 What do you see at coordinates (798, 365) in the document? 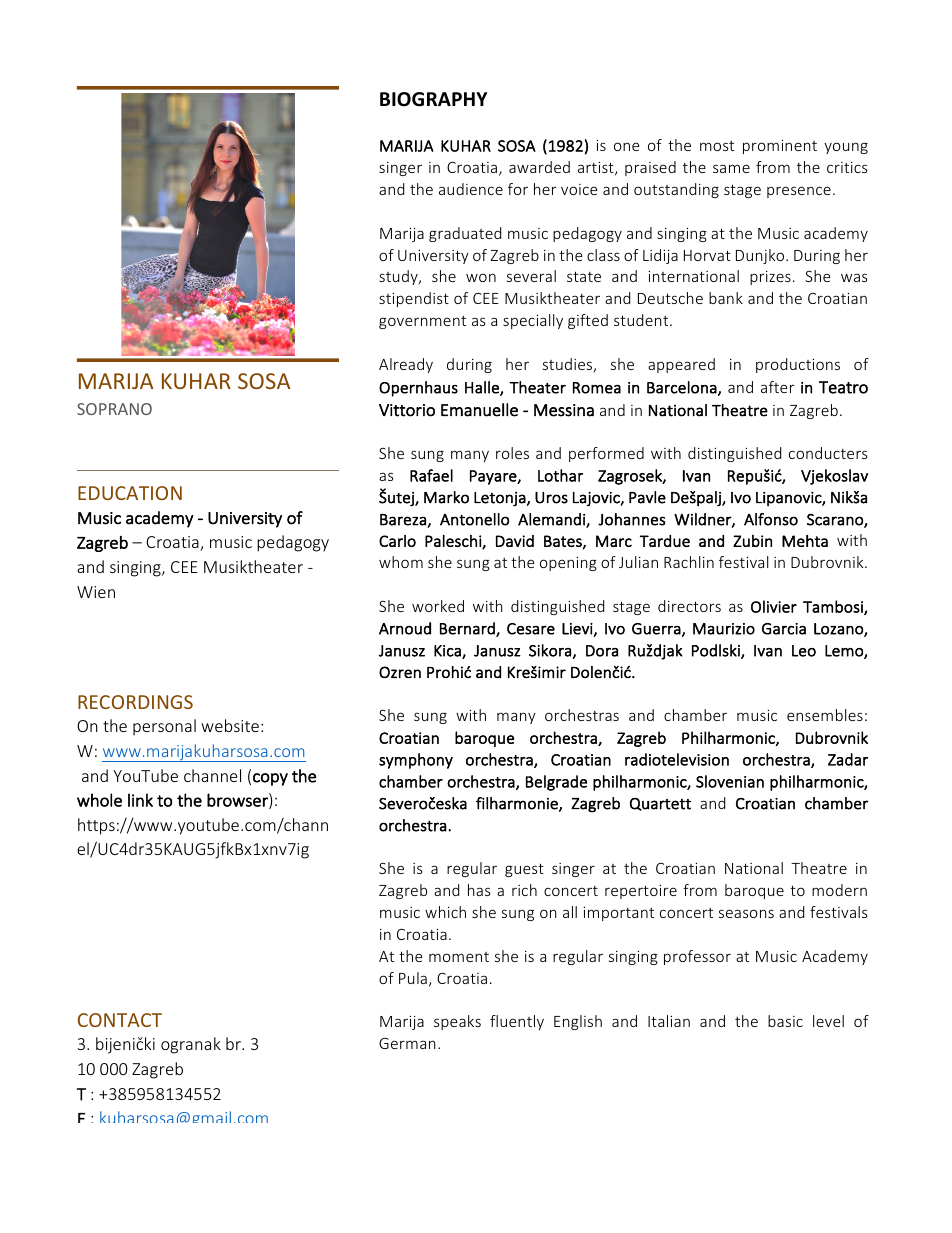
I see `productions` at bounding box center [798, 365].
